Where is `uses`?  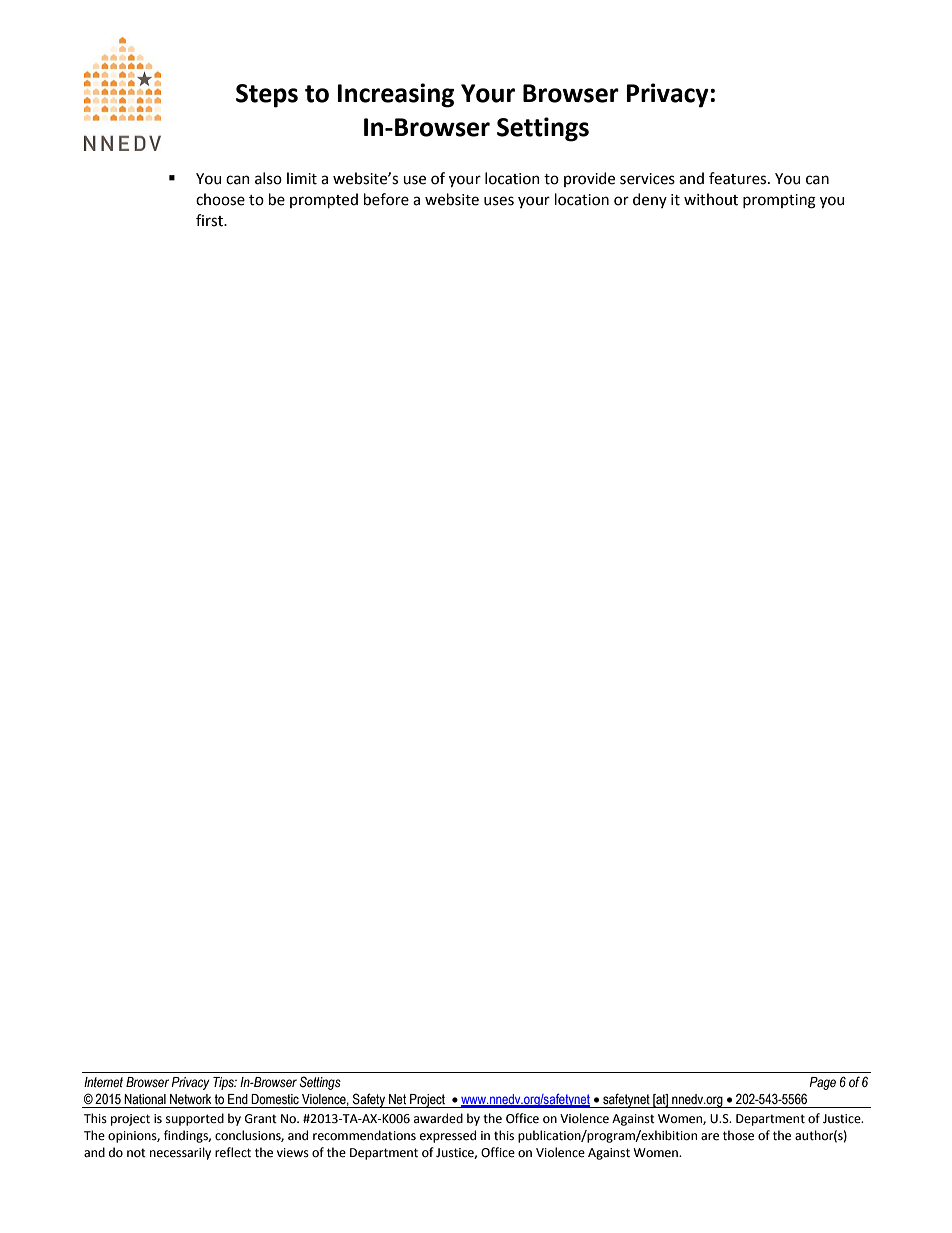
uses is located at coordinates (499, 201).
